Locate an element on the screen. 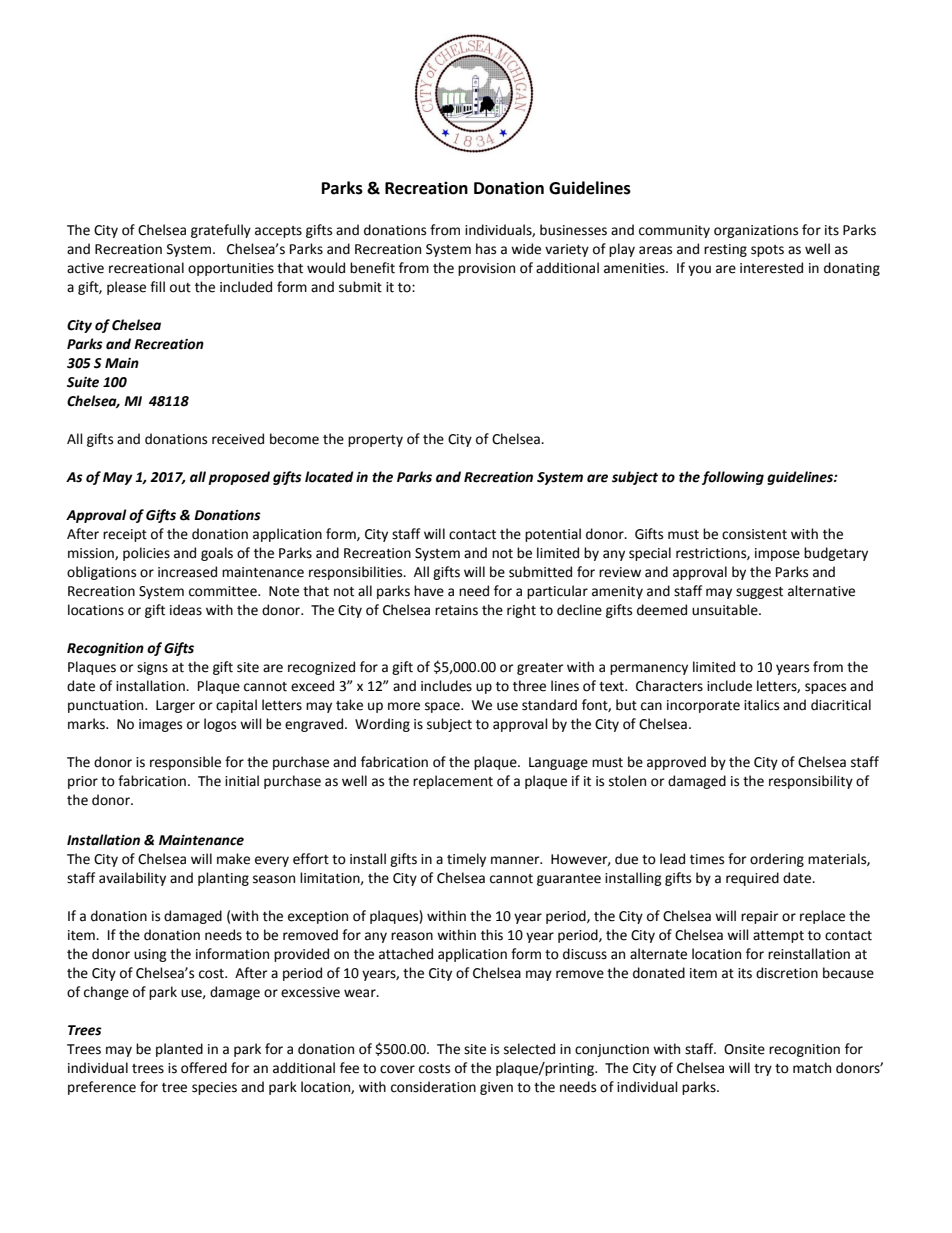 The width and height of the screenshot is (952, 1233). italics is located at coordinates (761, 705).
